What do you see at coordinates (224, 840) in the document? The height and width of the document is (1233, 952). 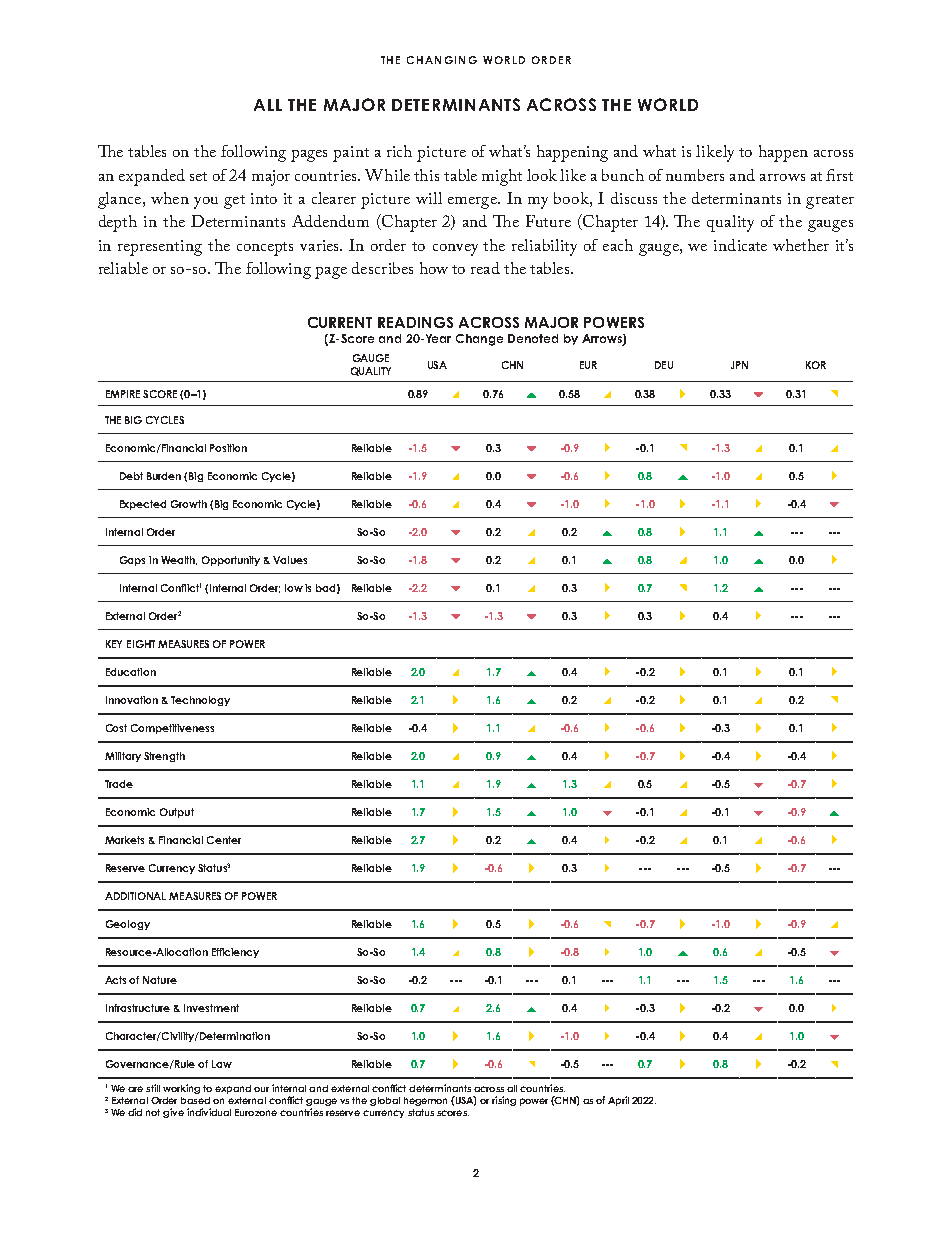 I see `Center` at bounding box center [224, 840].
